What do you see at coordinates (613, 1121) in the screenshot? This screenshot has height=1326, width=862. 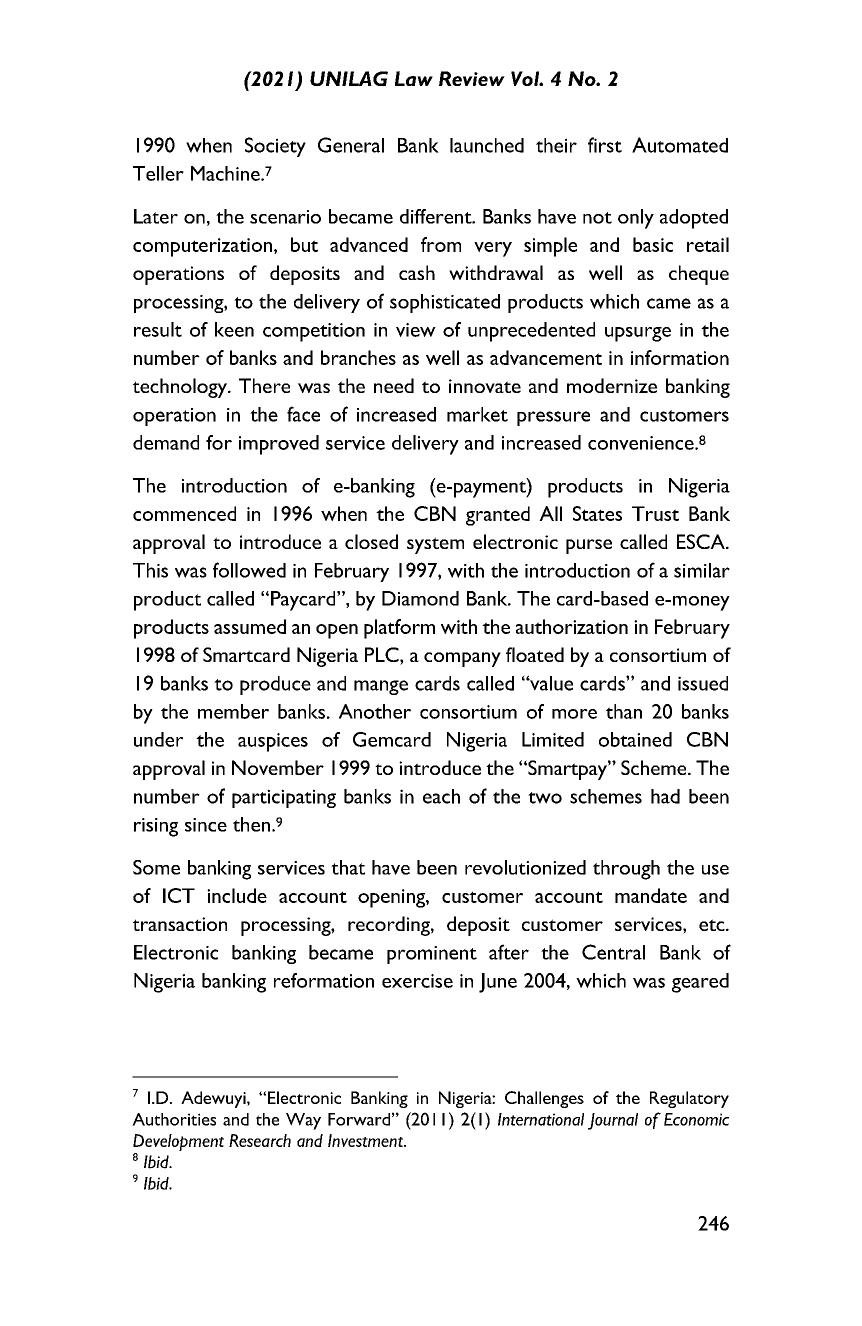 I see `Journal` at bounding box center [613, 1121].
